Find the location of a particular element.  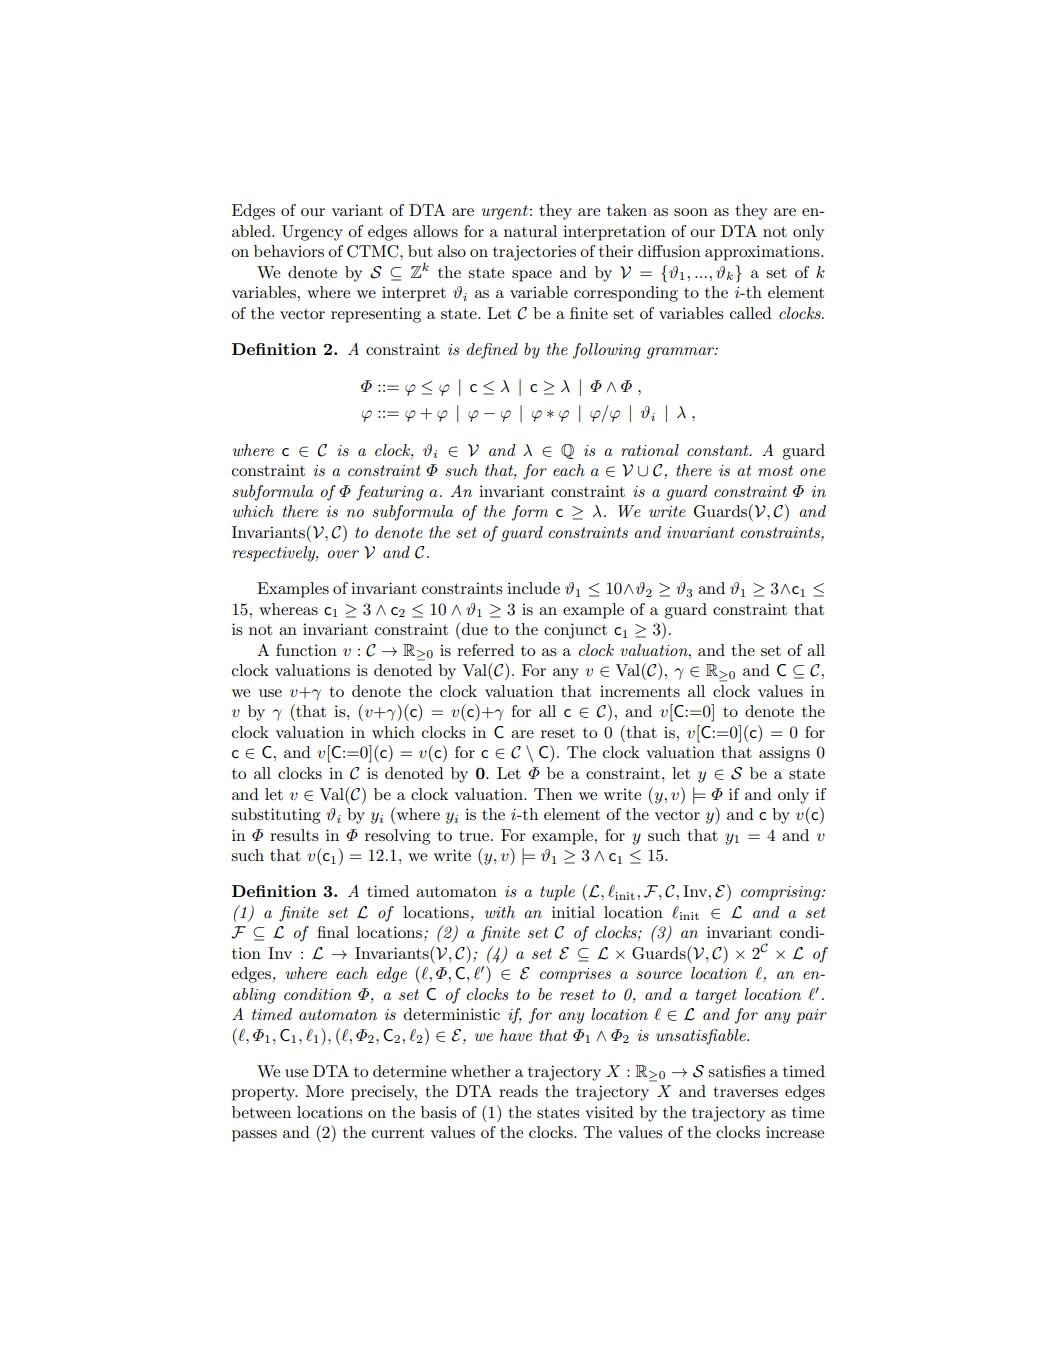

soon is located at coordinates (691, 212).
